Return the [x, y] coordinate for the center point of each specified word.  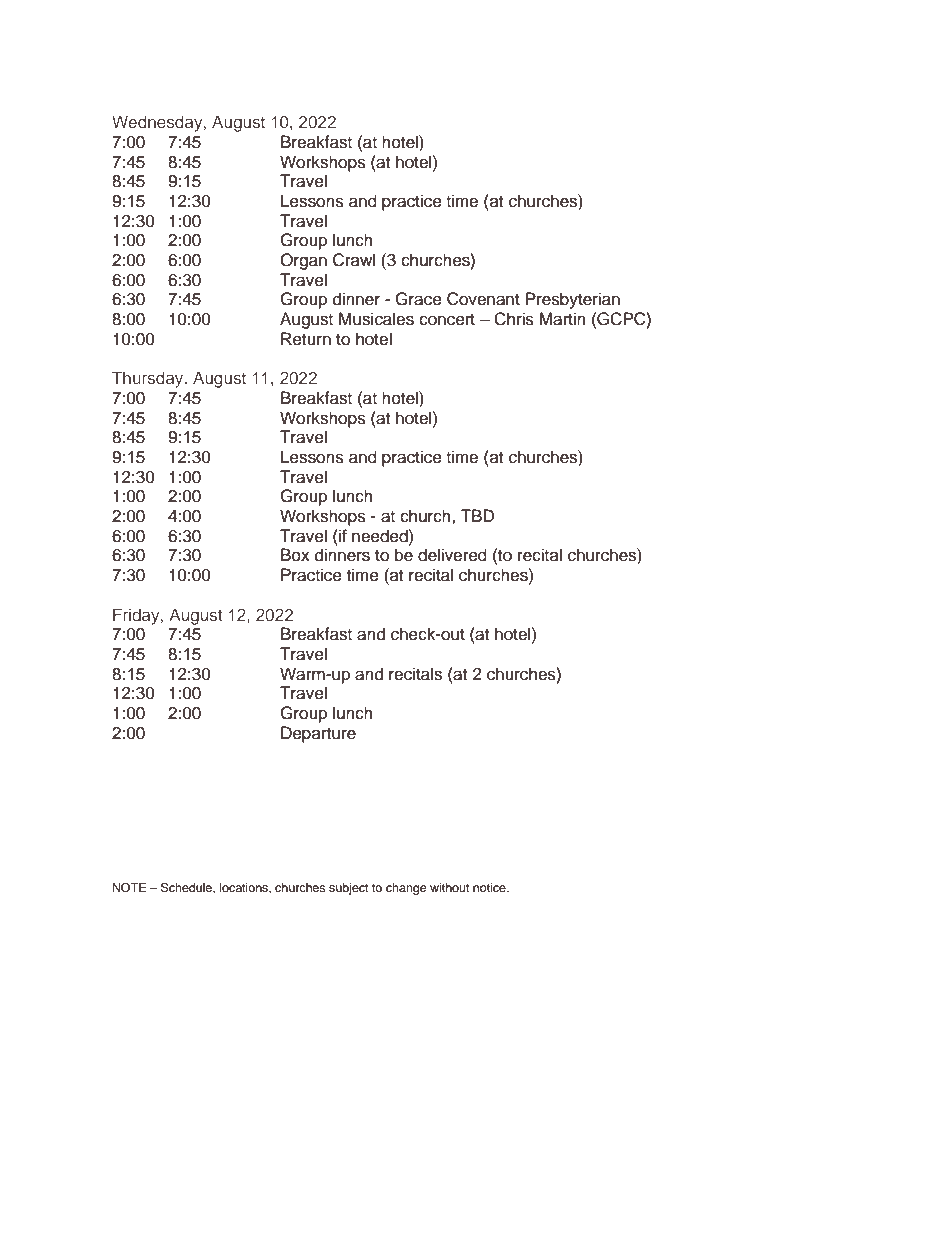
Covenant [483, 299]
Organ [303, 261]
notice [490, 887]
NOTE [129, 888]
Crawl [354, 260]
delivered [452, 555]
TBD [477, 515]
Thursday [149, 379]
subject [349, 889]
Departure [318, 734]
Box [295, 555]
